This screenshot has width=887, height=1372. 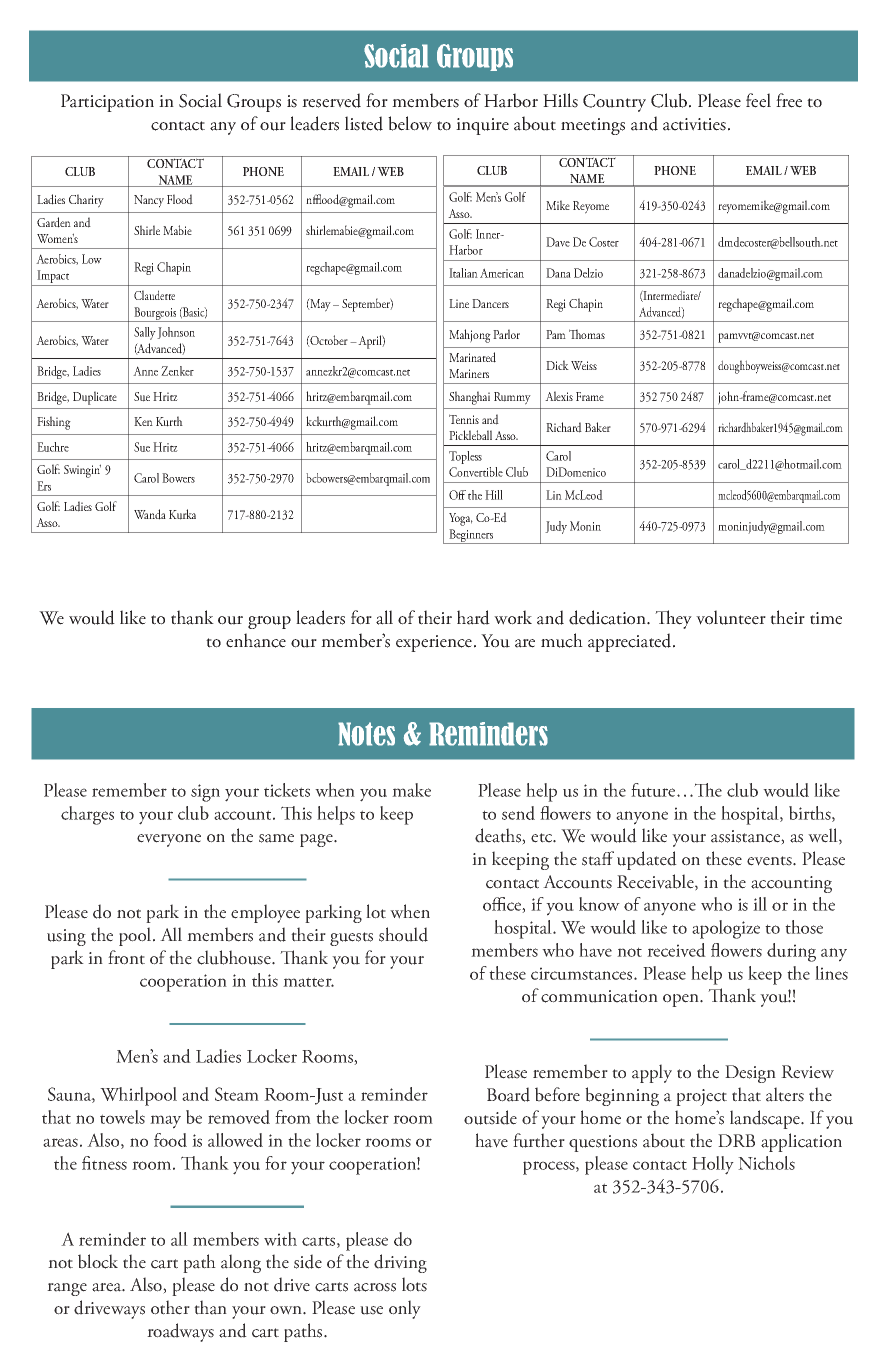 What do you see at coordinates (410, 123) in the screenshot?
I see `below` at bounding box center [410, 123].
